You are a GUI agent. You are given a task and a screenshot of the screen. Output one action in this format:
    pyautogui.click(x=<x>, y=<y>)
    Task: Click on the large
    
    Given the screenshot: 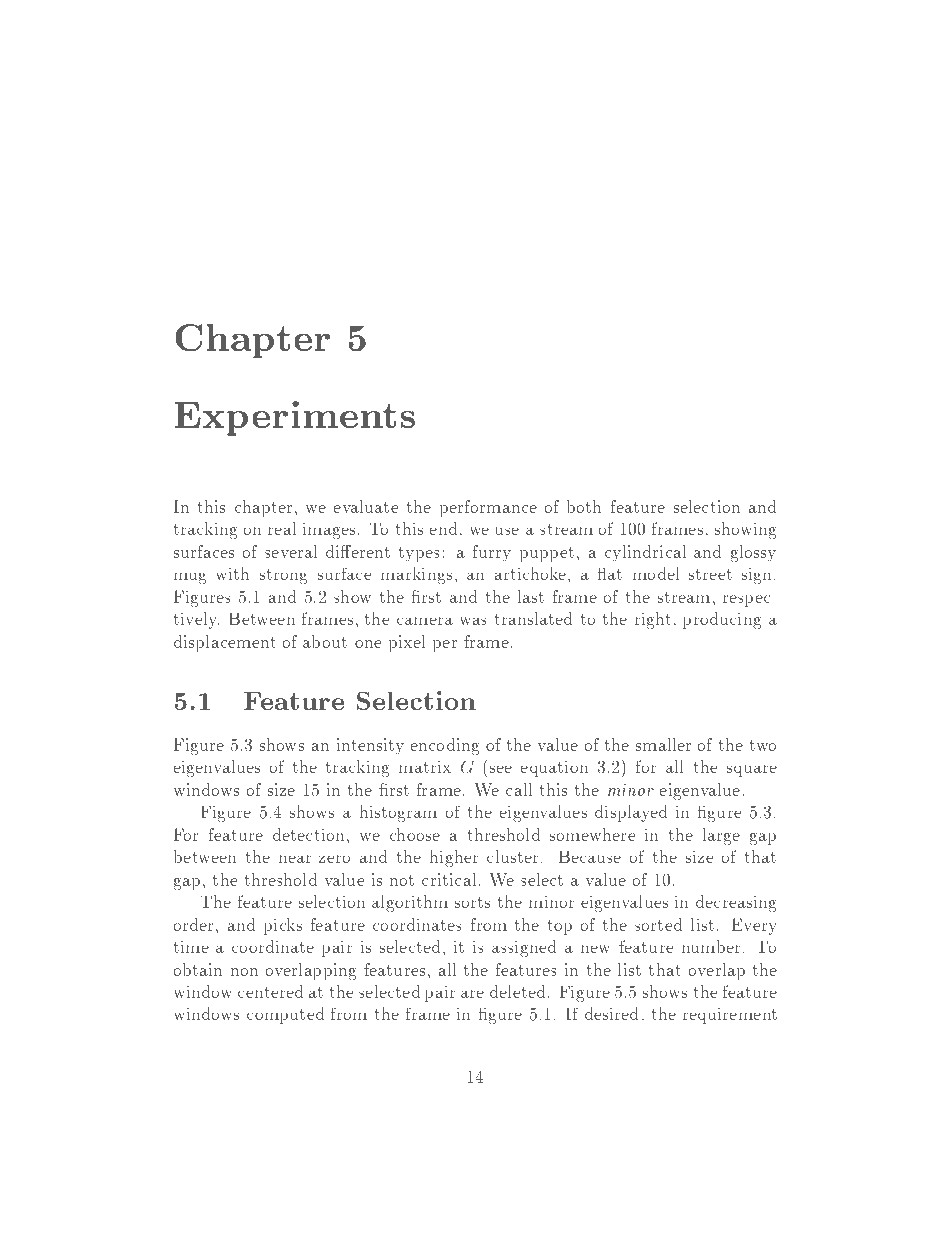 What is the action you would take?
    pyautogui.click(x=721, y=836)
